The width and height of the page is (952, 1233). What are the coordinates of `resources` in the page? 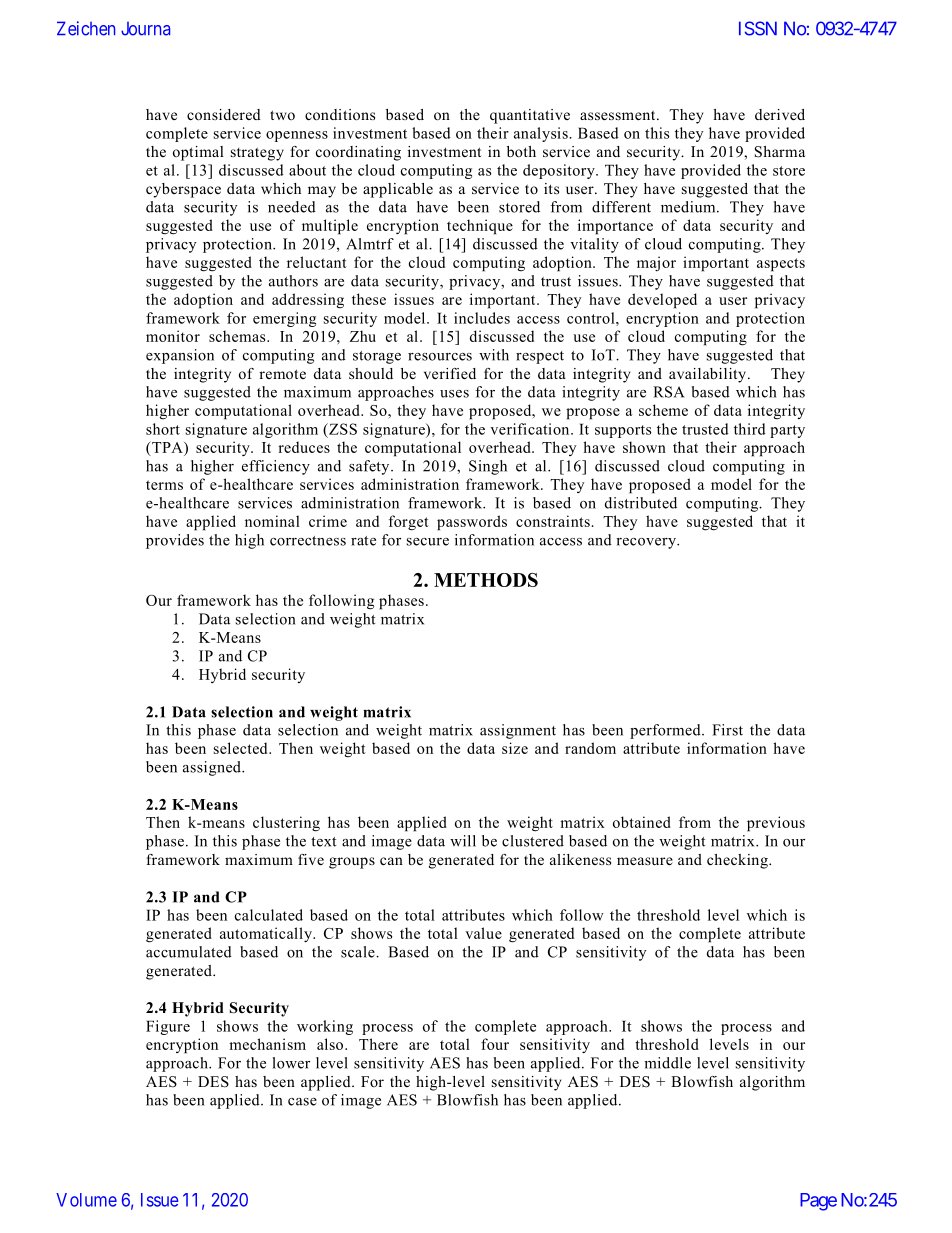 It's located at (440, 357).
